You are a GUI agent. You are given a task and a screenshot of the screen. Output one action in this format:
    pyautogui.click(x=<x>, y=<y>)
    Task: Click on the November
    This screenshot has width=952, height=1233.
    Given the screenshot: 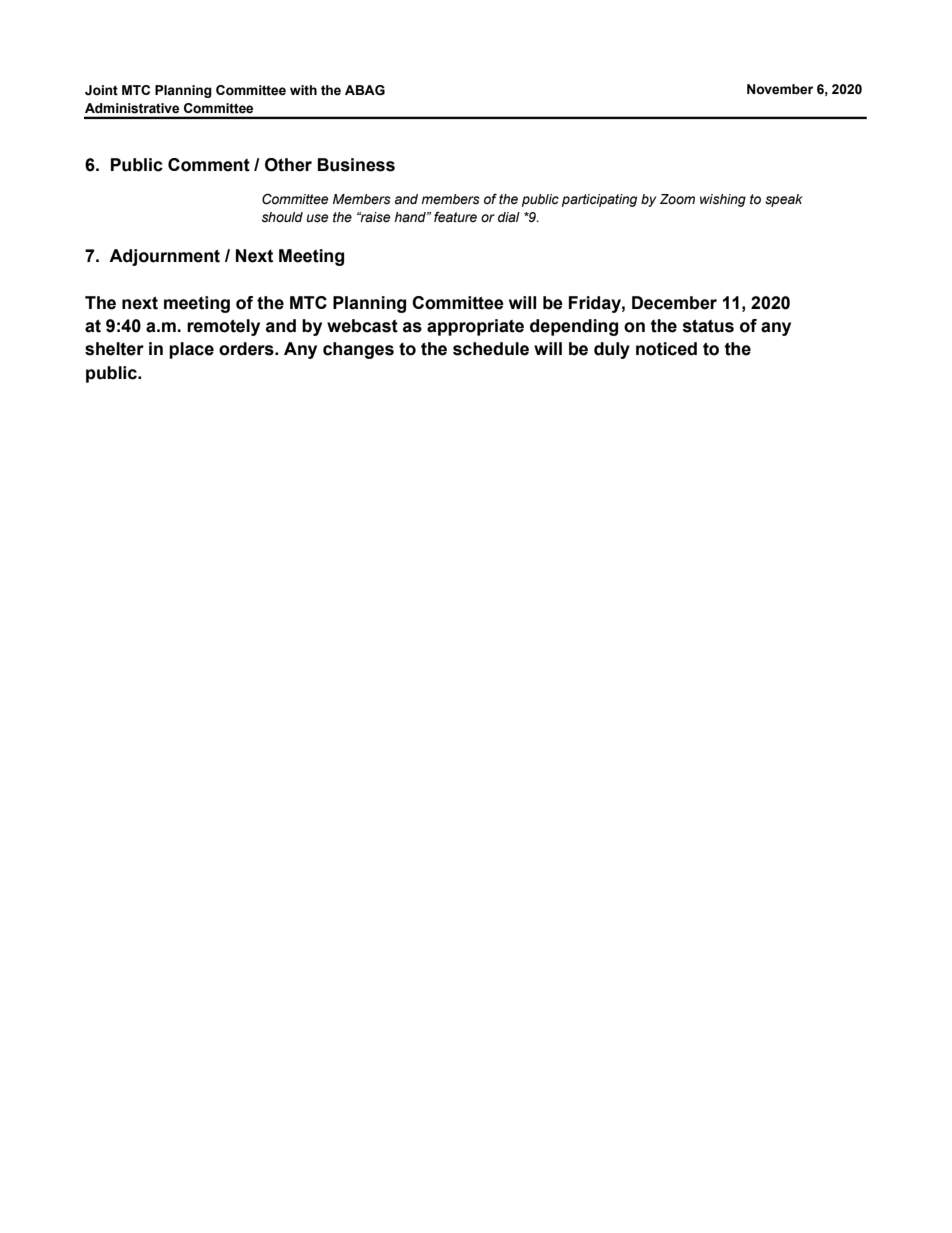 What is the action you would take?
    pyautogui.click(x=780, y=89)
